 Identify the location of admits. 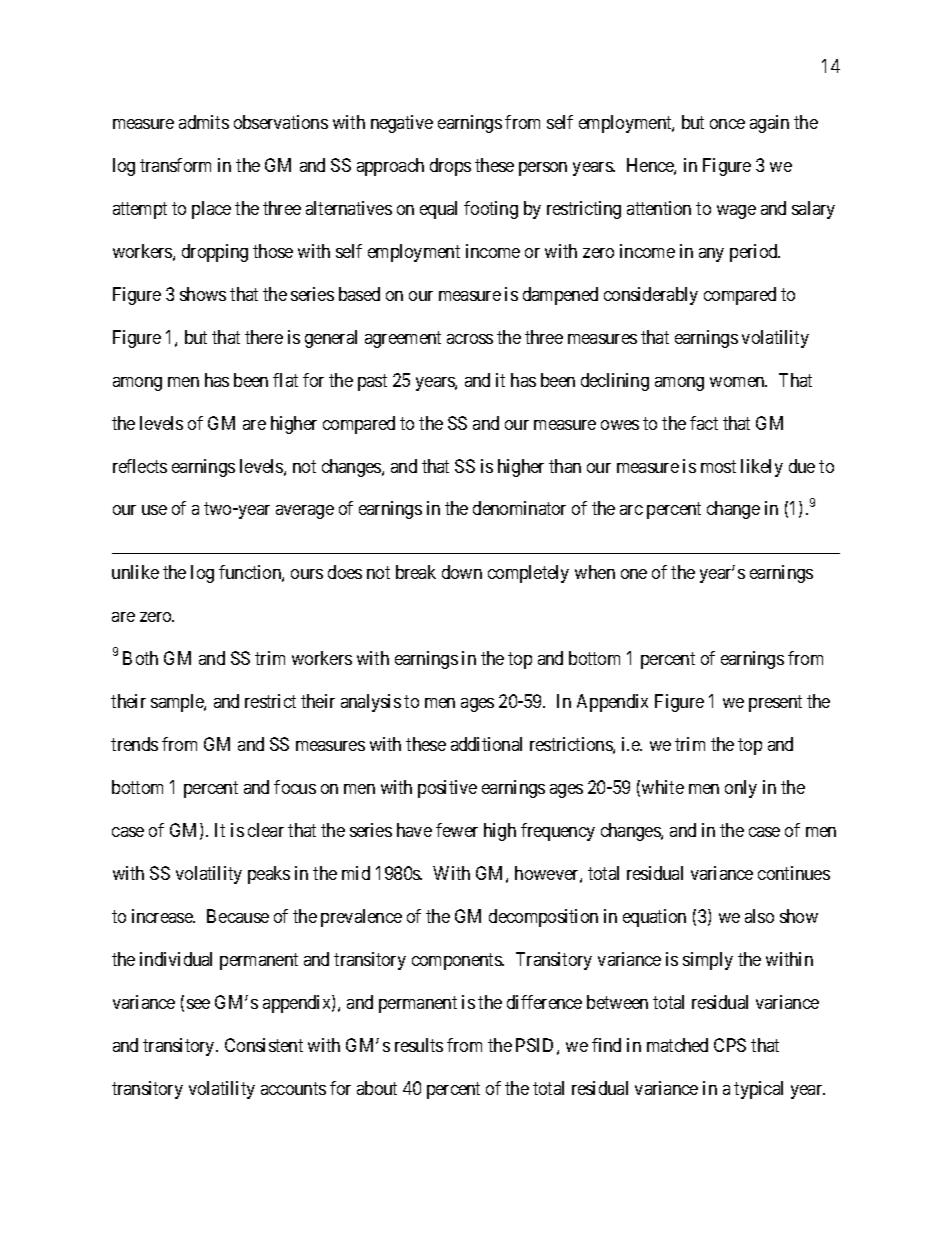
(204, 122).
